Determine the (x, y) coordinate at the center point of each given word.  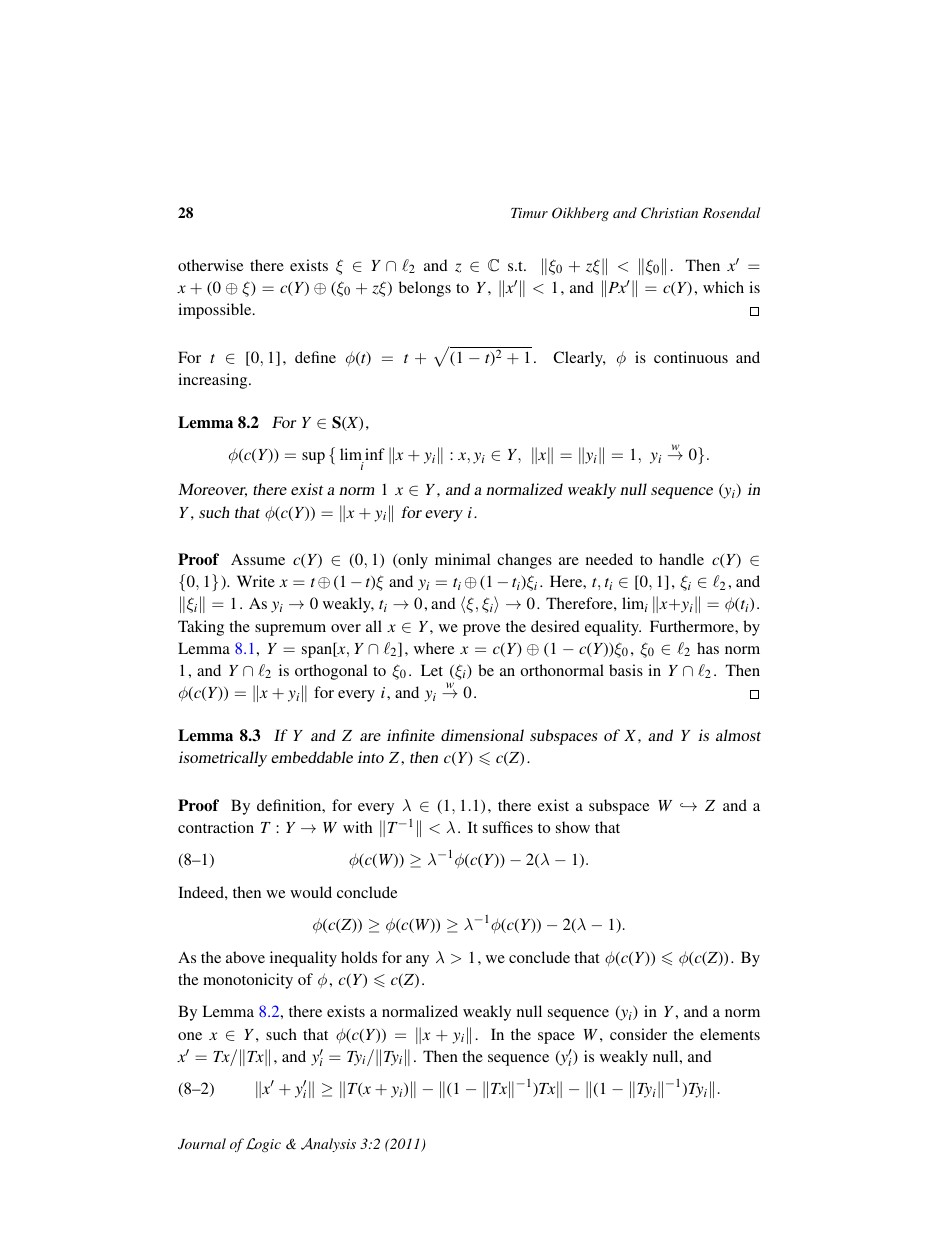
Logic (263, 1145)
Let (432, 670)
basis (626, 670)
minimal (462, 559)
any (417, 961)
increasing (214, 381)
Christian (669, 213)
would (311, 892)
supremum (290, 630)
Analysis (328, 1145)
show (573, 827)
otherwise (210, 265)
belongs (425, 289)
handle (681, 559)
